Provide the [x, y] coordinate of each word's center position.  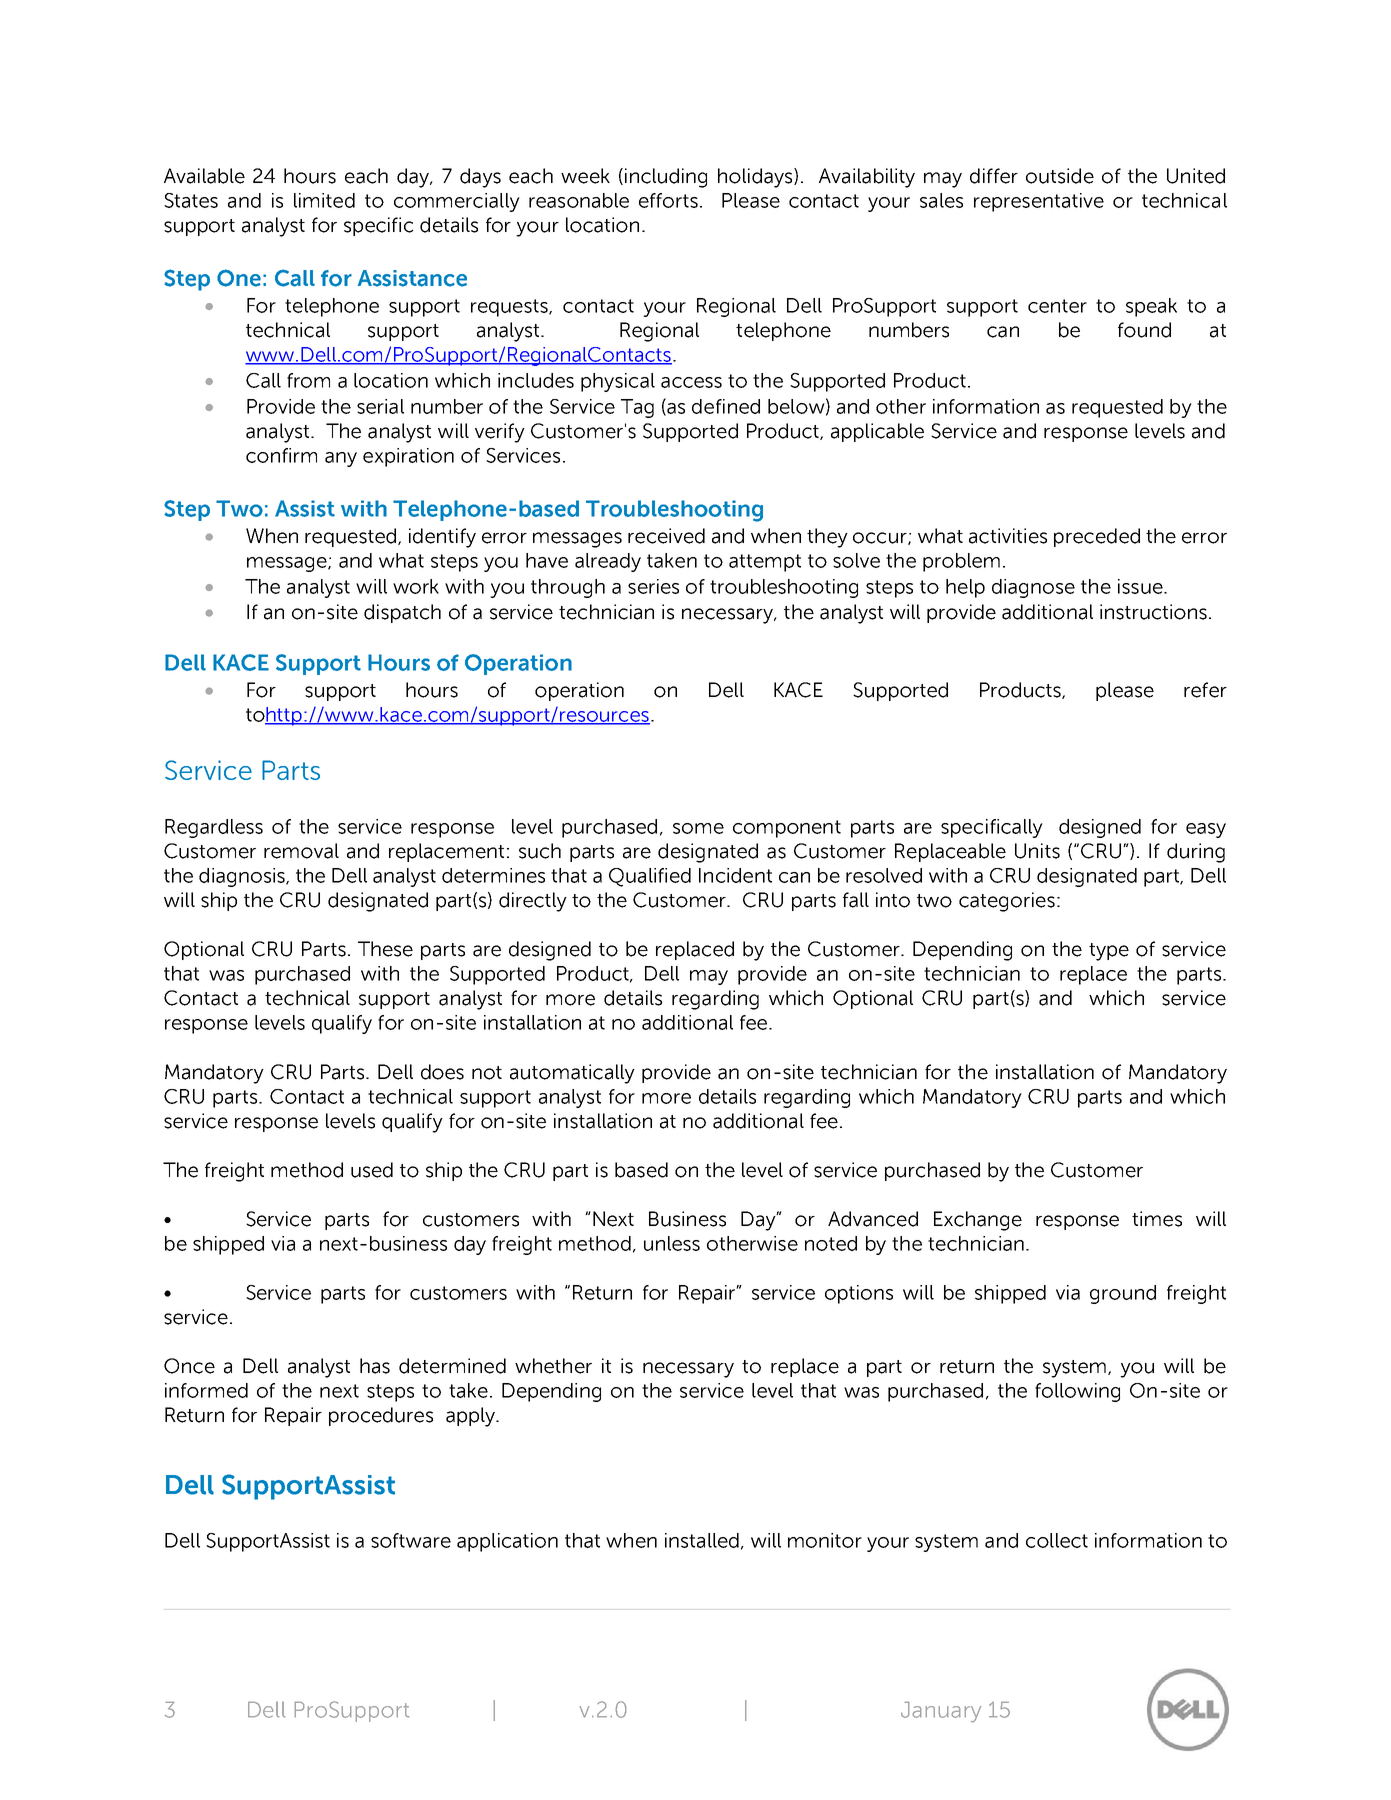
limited [324, 200]
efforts [668, 200]
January [941, 1712]
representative [1039, 202]
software [411, 1540]
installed [702, 1540]
